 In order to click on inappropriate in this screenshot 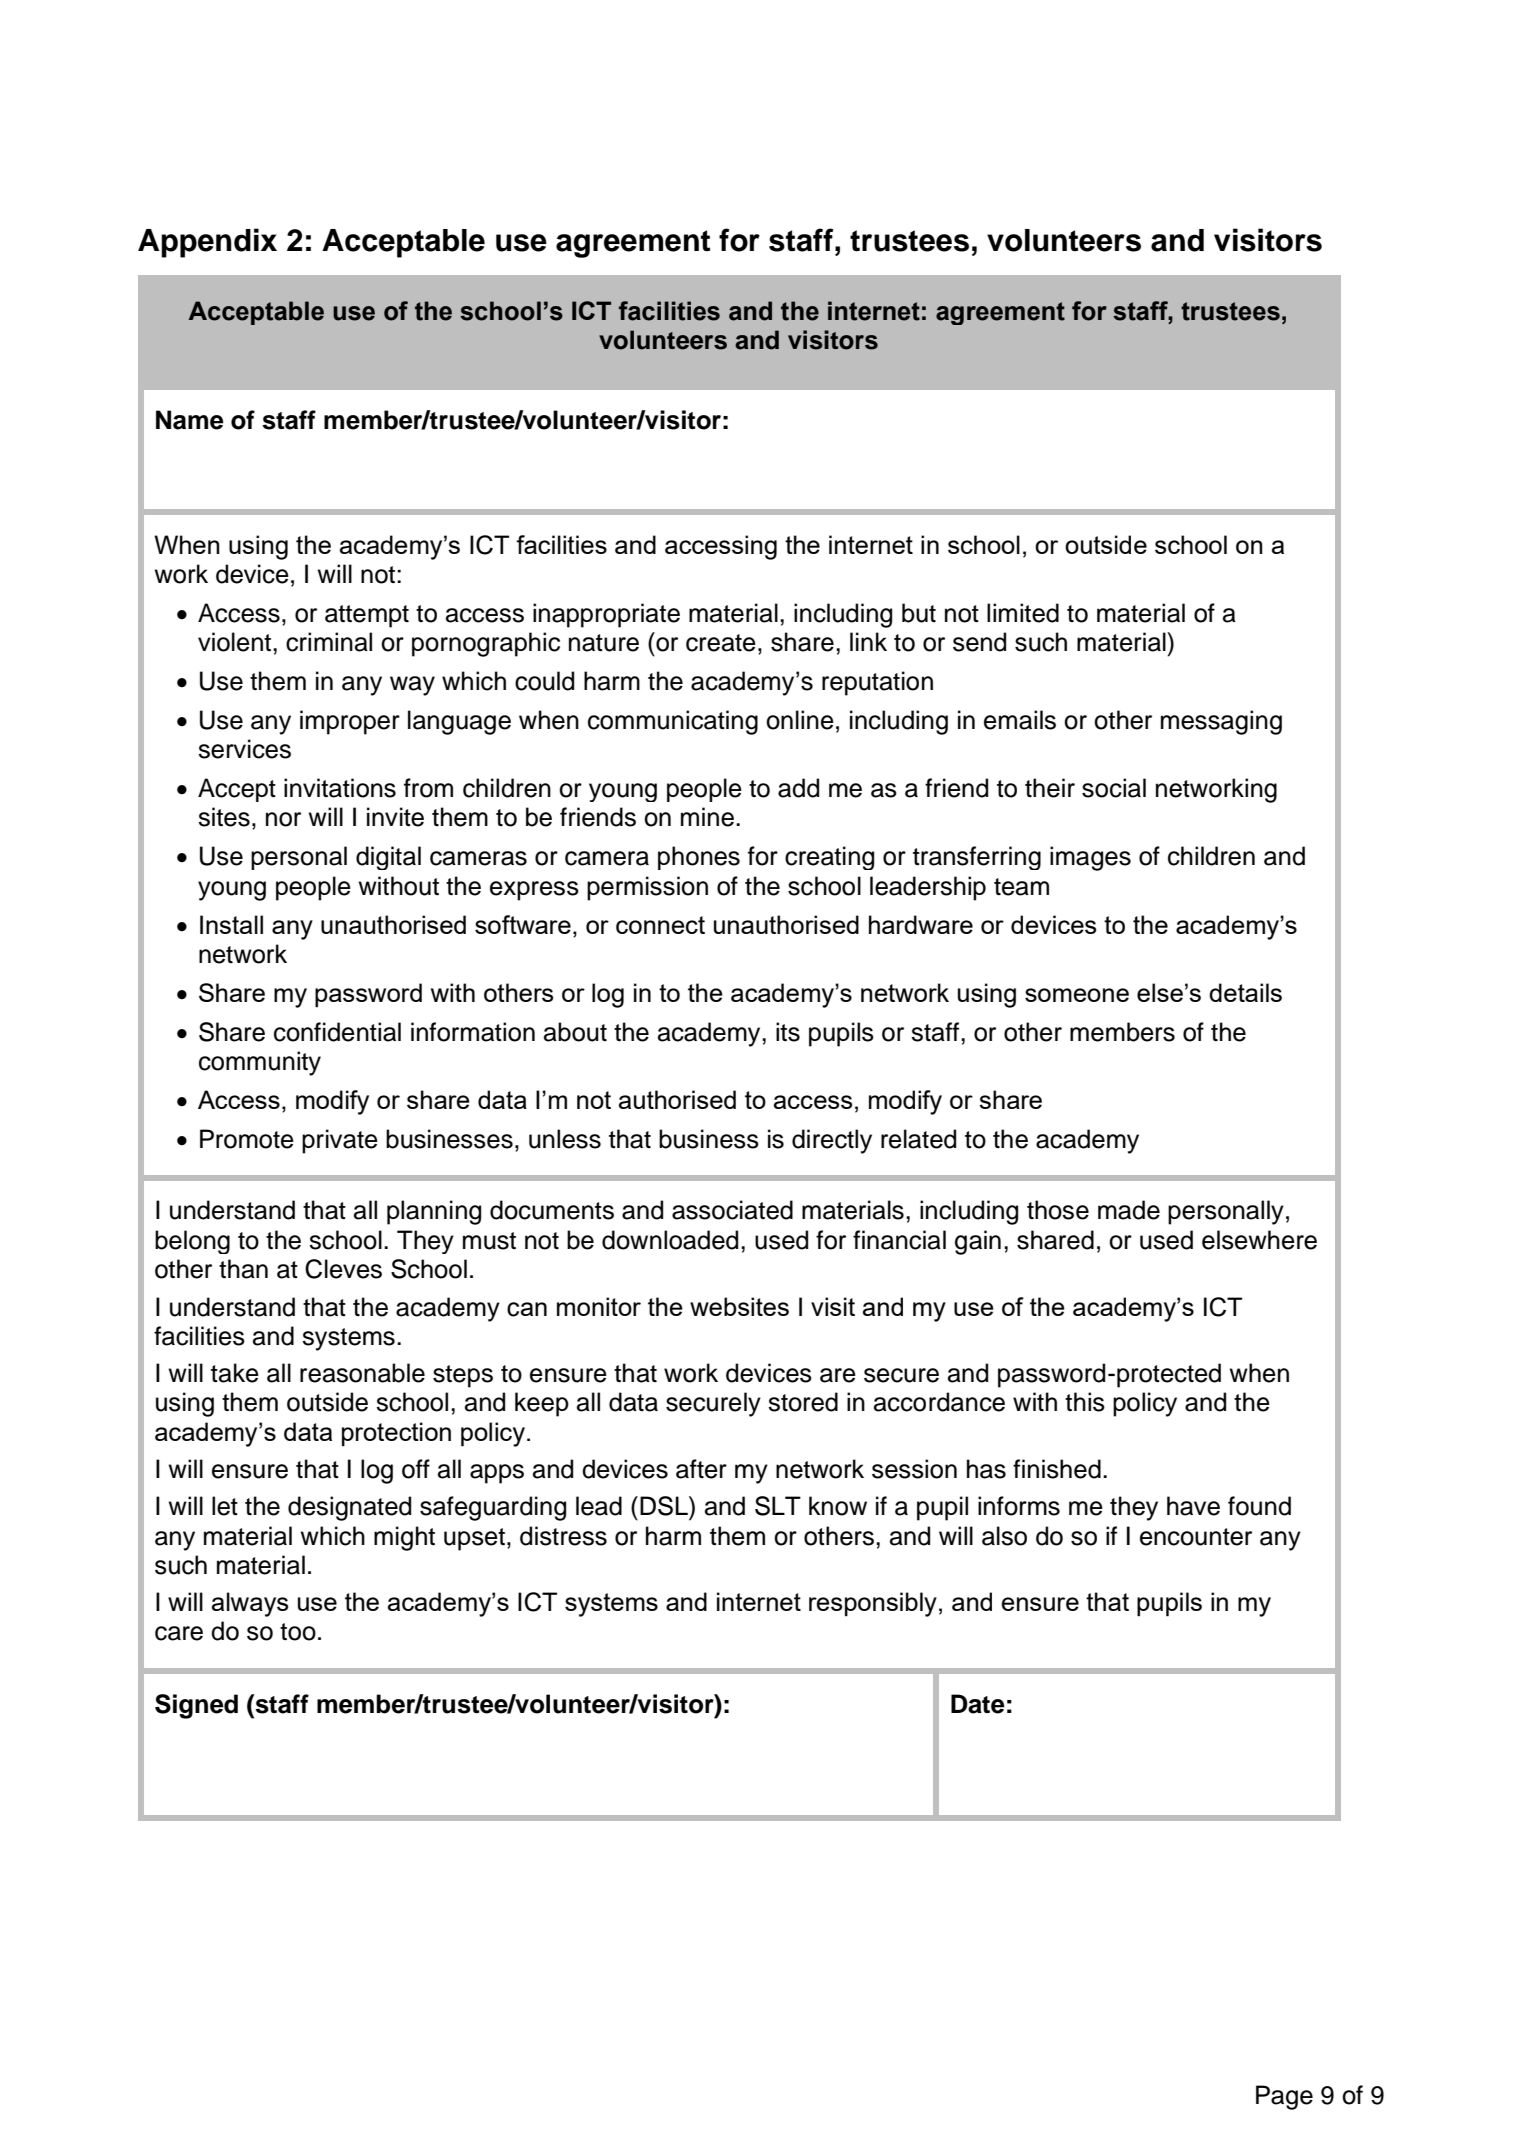, I will do `click(606, 615)`.
